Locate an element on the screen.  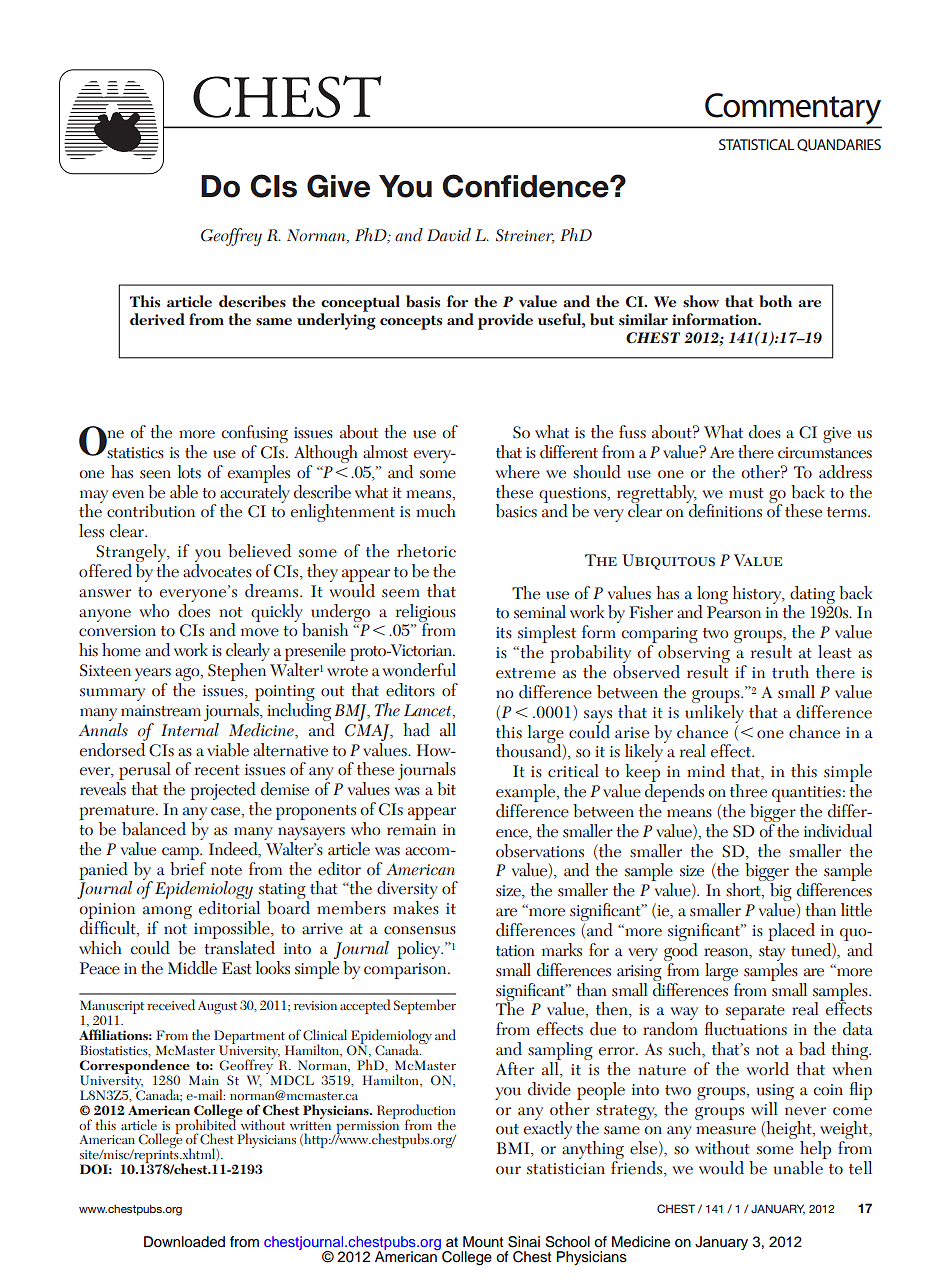
Mount is located at coordinates (483, 1242).
